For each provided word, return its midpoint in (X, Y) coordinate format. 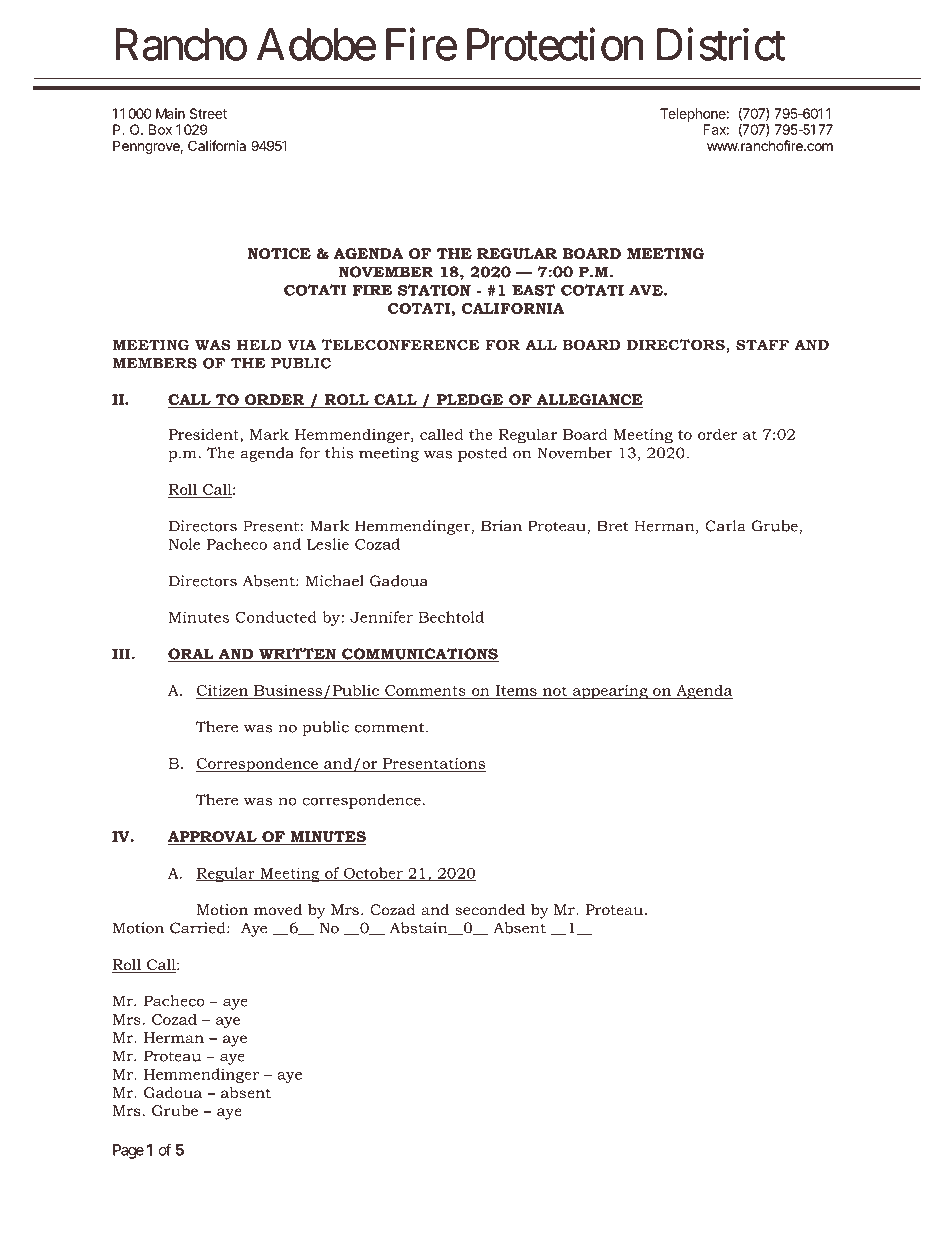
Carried (199, 928)
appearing (610, 692)
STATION (434, 290)
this (339, 453)
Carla (725, 526)
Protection (555, 44)
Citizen (223, 691)
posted (482, 454)
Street (208, 113)
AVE (647, 290)
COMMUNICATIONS (419, 655)
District (721, 44)
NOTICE (279, 253)
